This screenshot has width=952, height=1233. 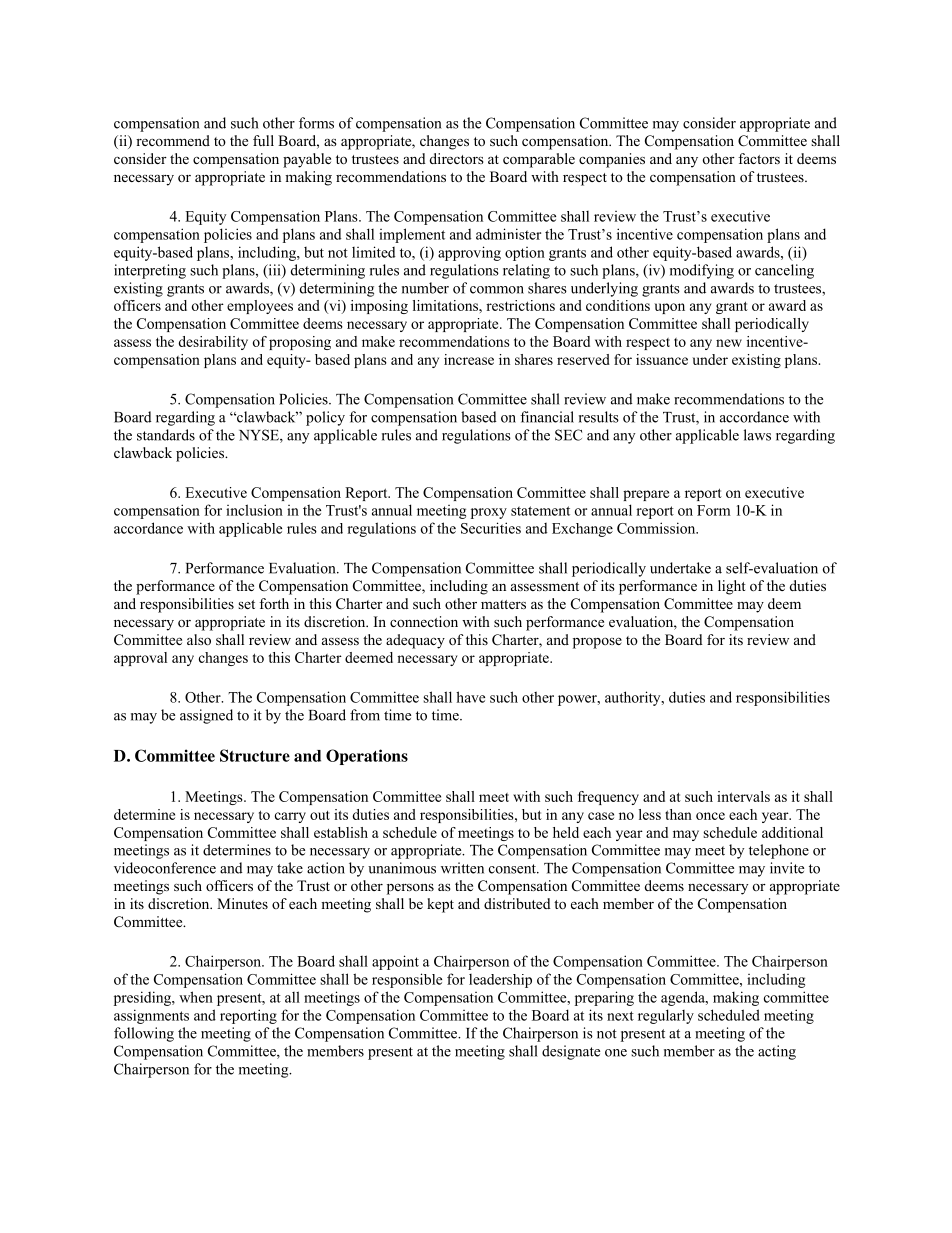 I want to click on full, so click(x=263, y=140).
